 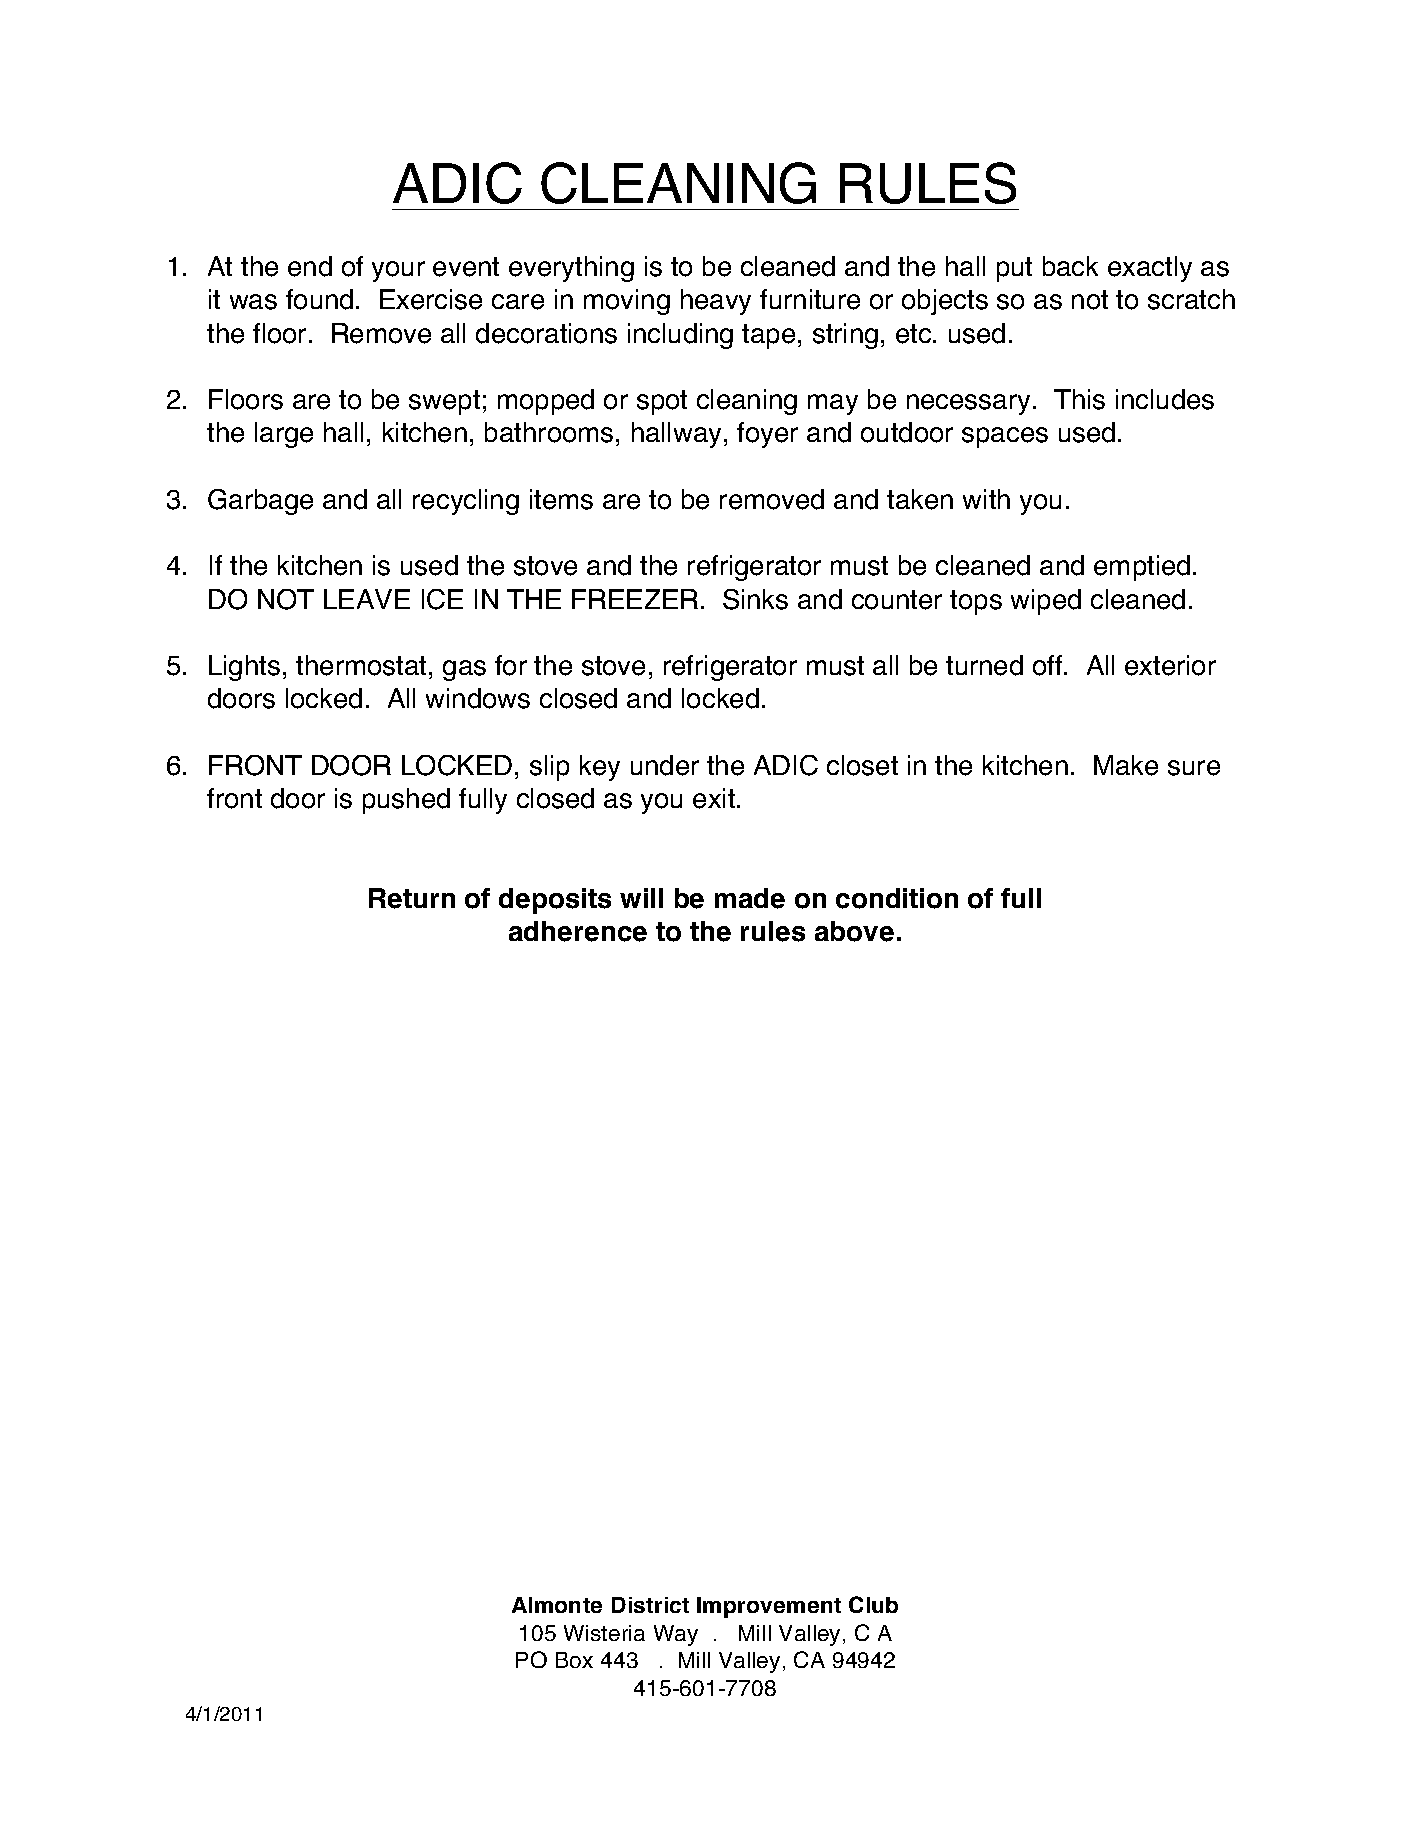 I want to click on above, so click(x=854, y=931).
